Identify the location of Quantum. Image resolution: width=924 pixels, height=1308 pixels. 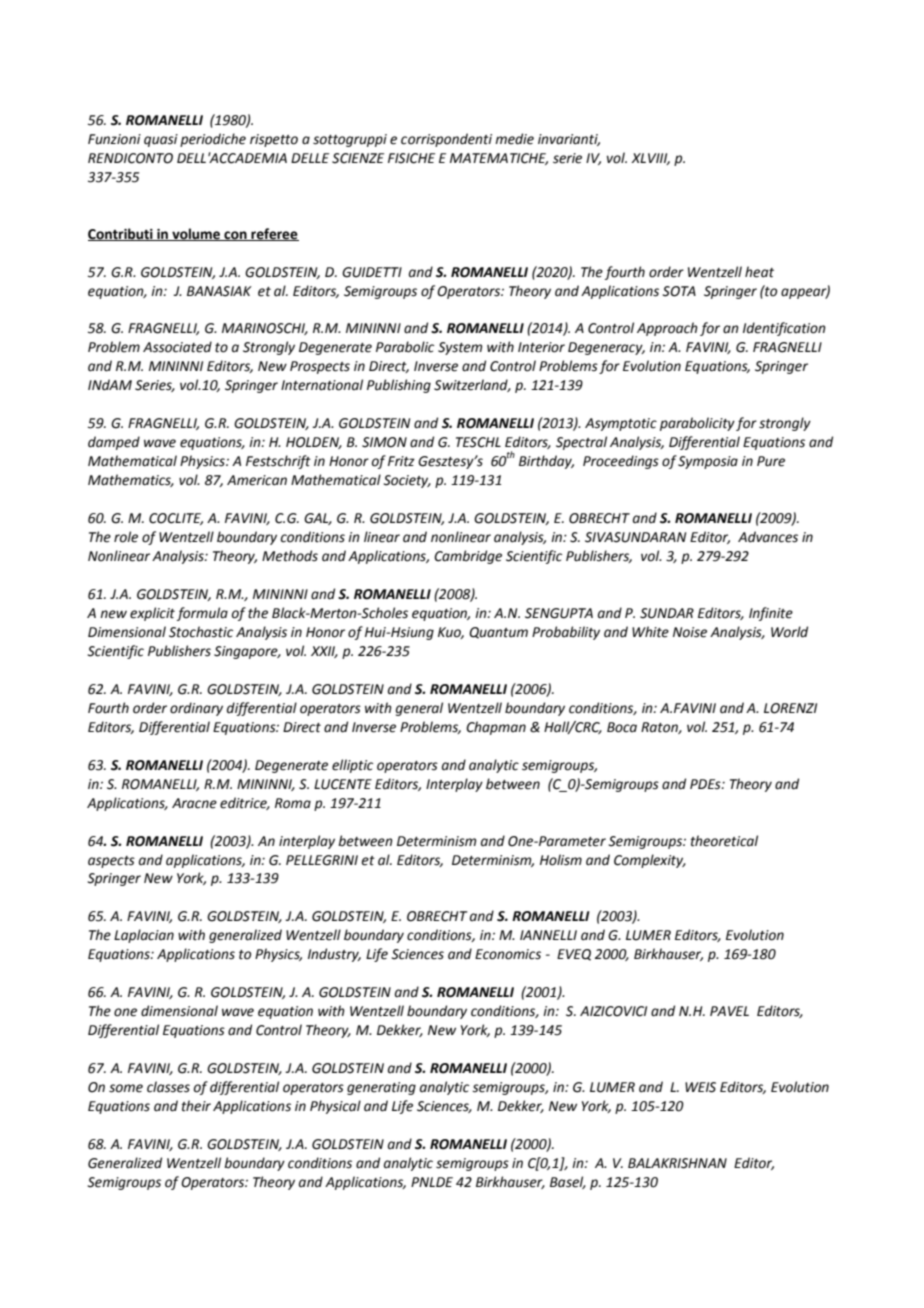
(498, 633).
